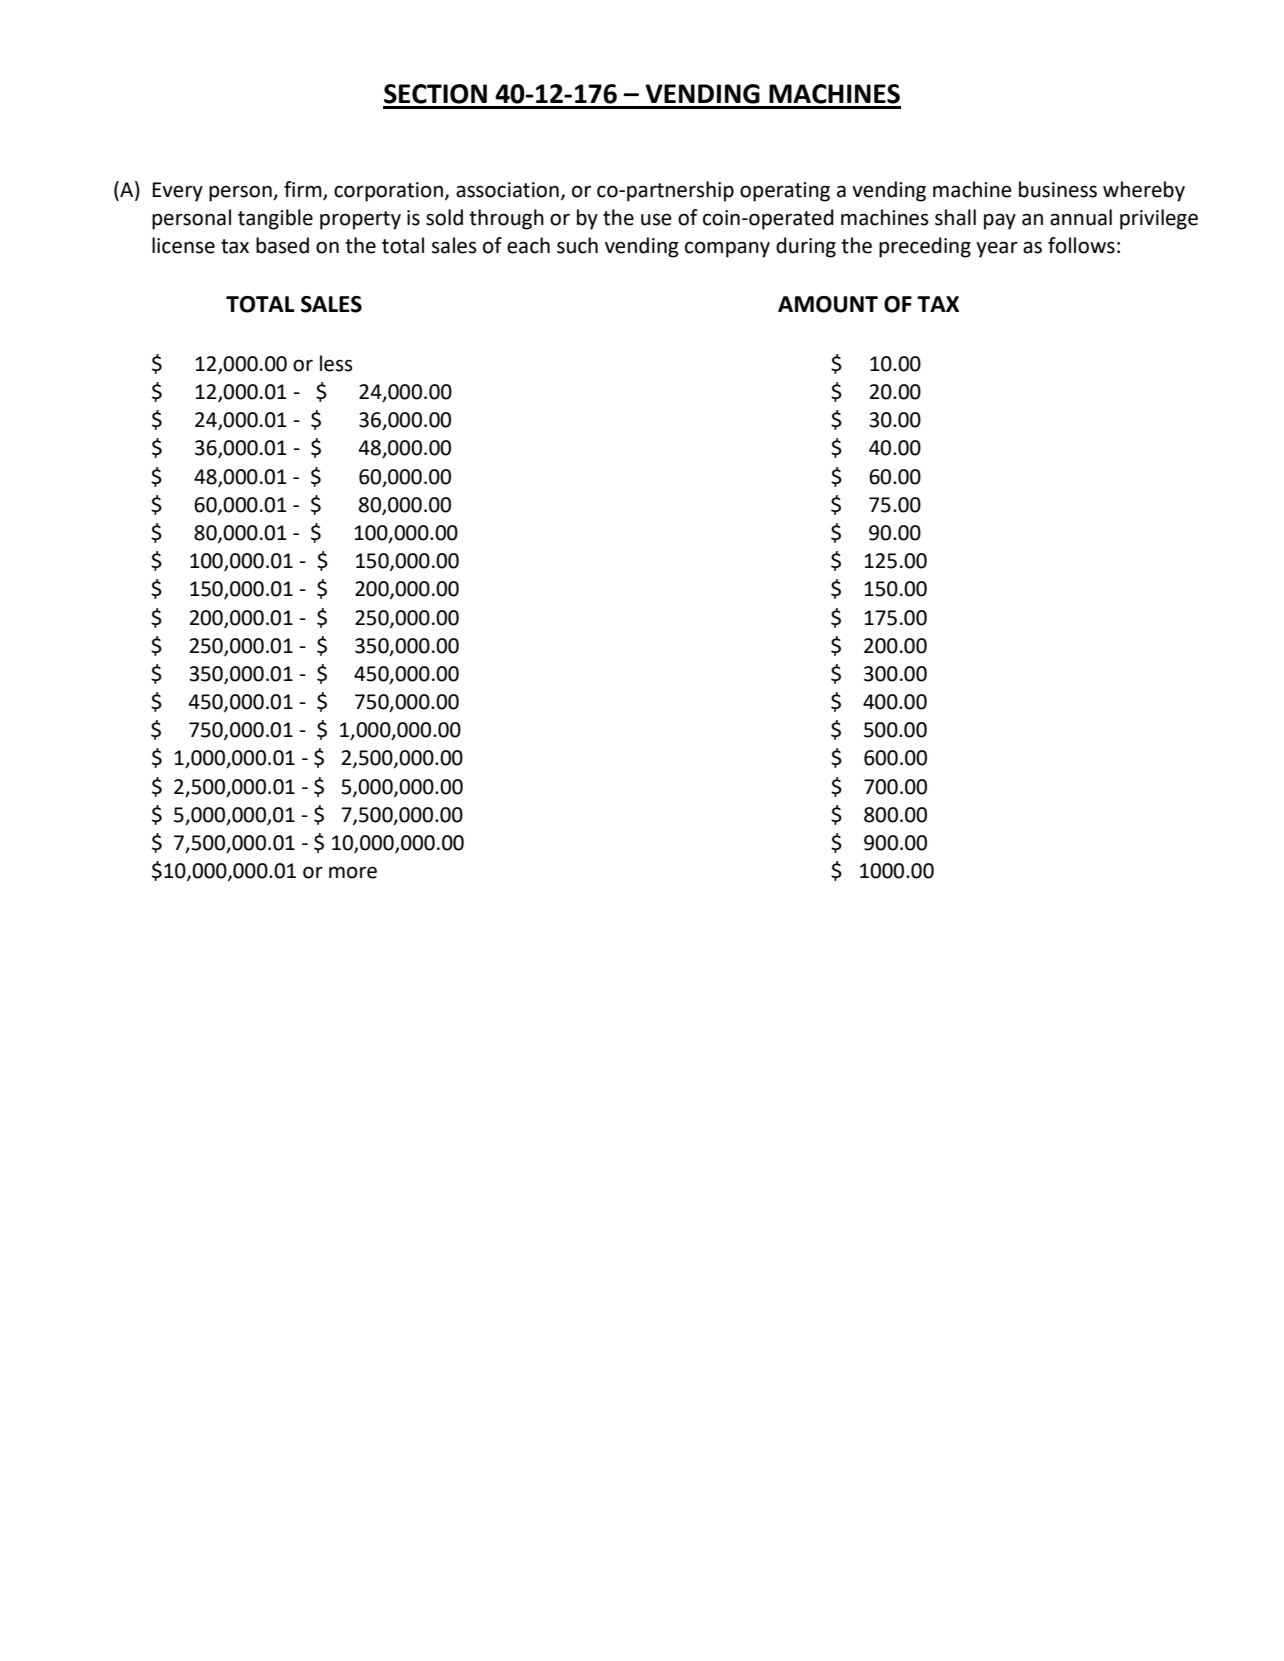  What do you see at coordinates (183, 245) in the page?
I see `license` at bounding box center [183, 245].
